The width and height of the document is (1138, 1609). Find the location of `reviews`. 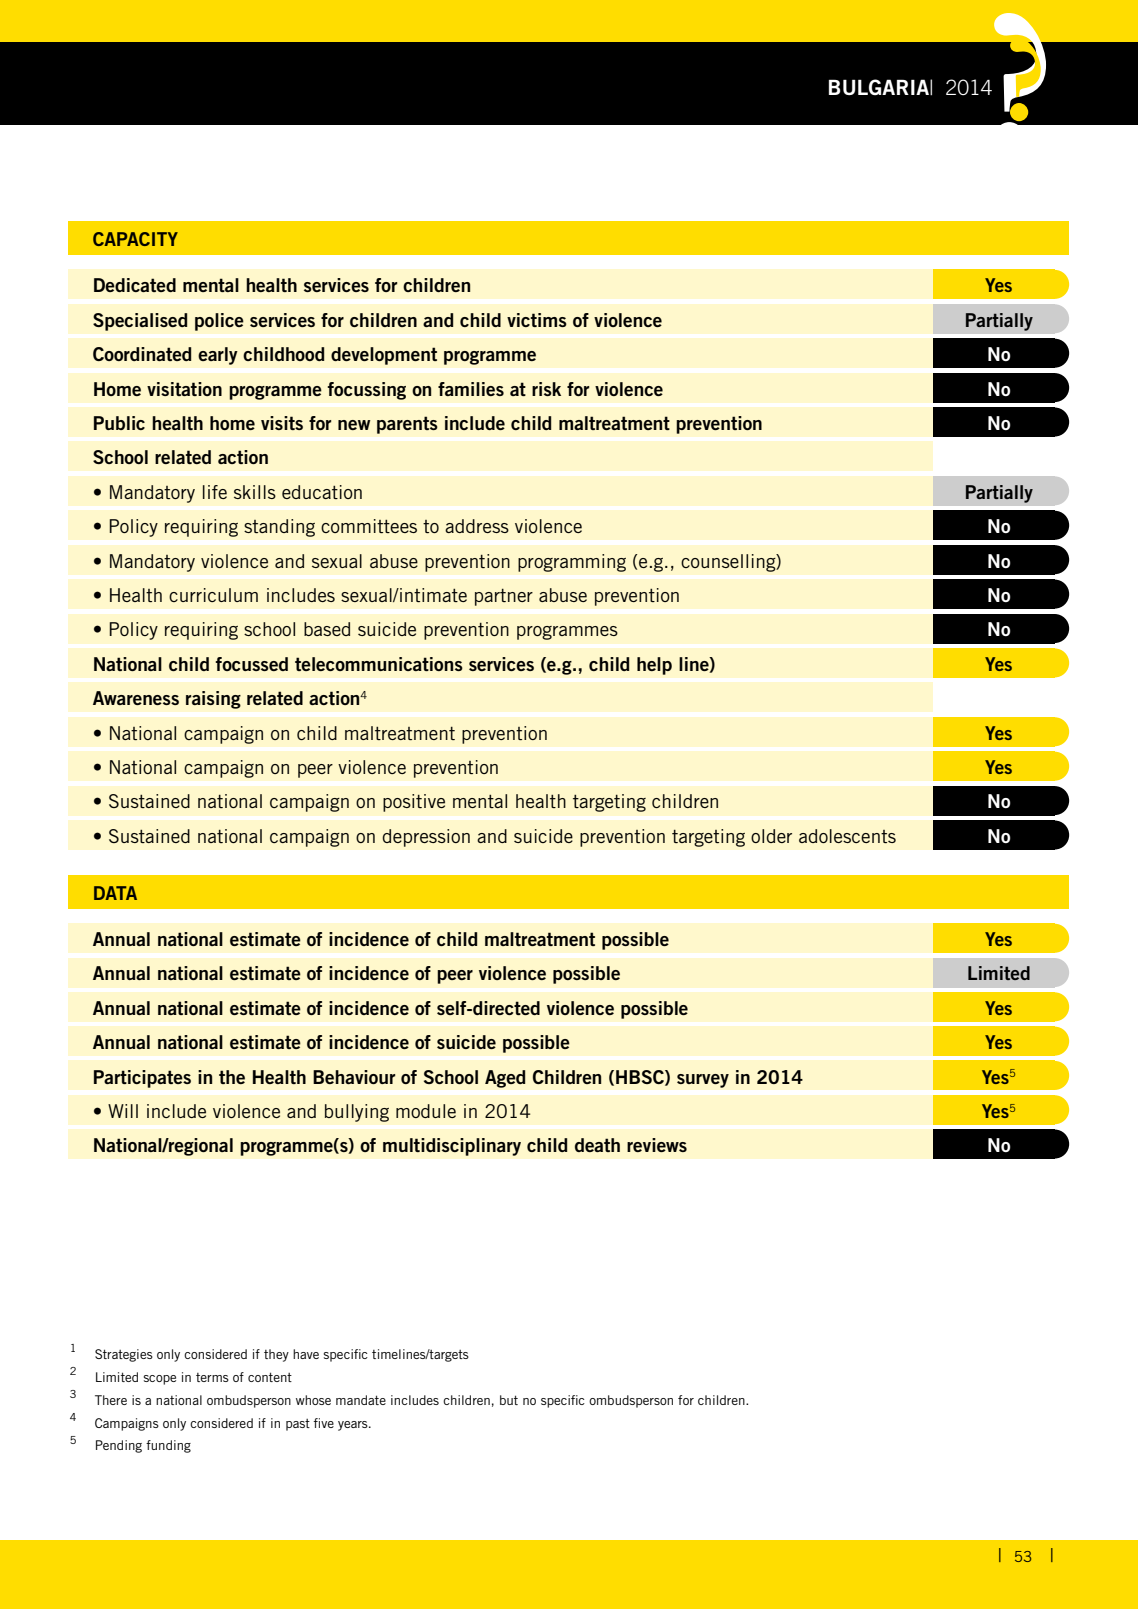

reviews is located at coordinates (657, 1145).
